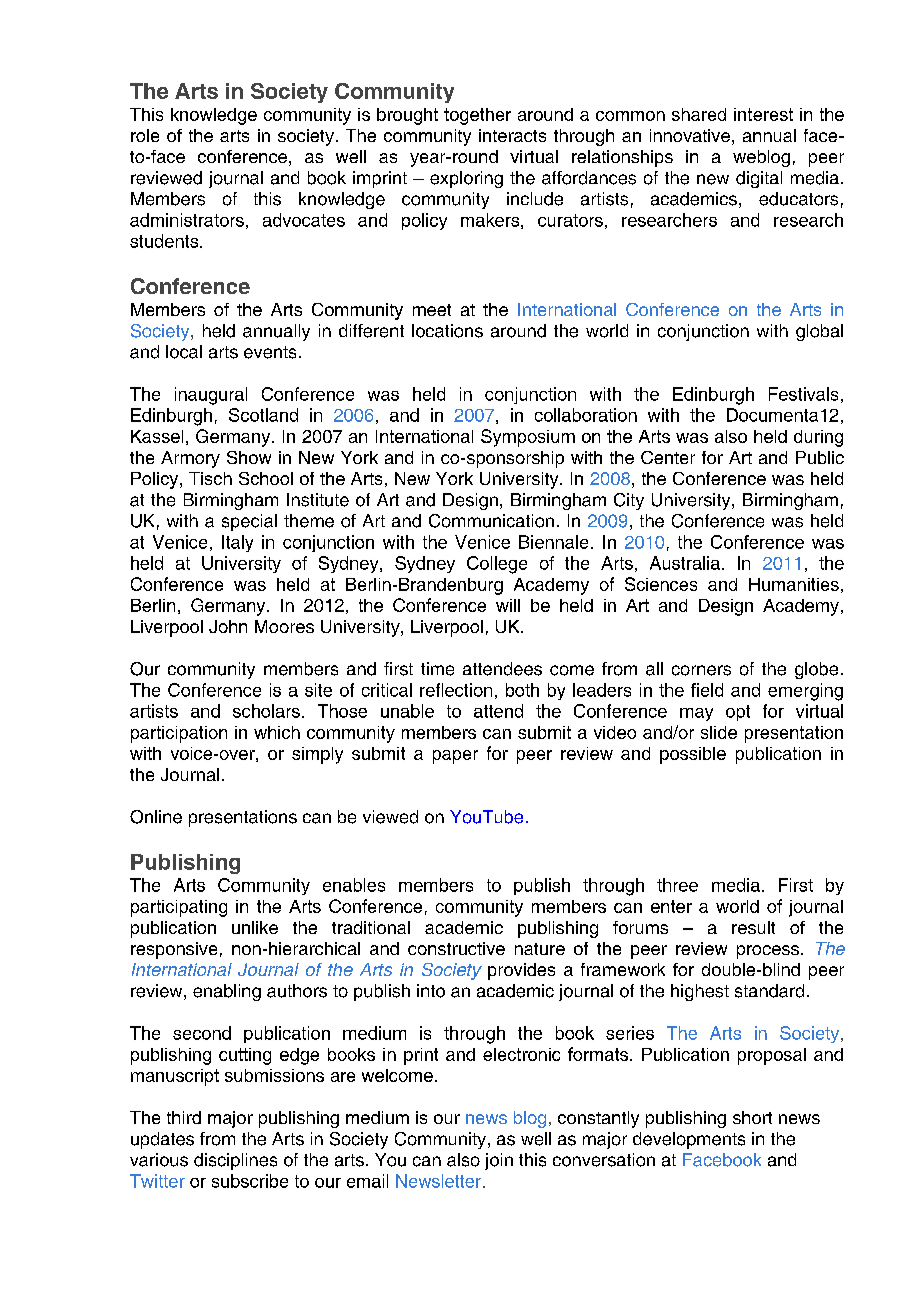 This page has width=922, height=1316. Describe the element at coordinates (491, 521) in the page. I see `Communication` at that location.
